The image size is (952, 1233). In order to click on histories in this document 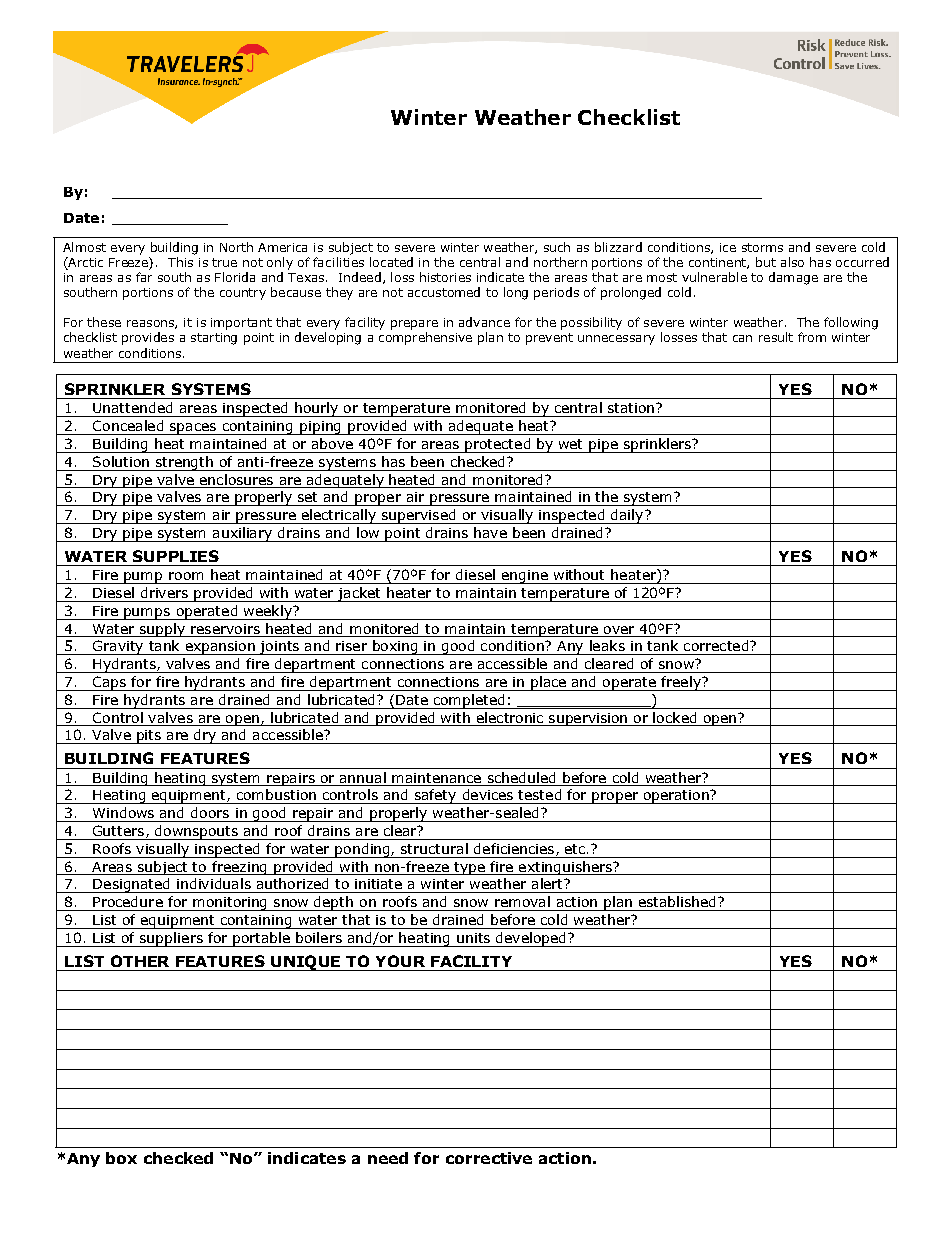, I will do `click(445, 277)`.
